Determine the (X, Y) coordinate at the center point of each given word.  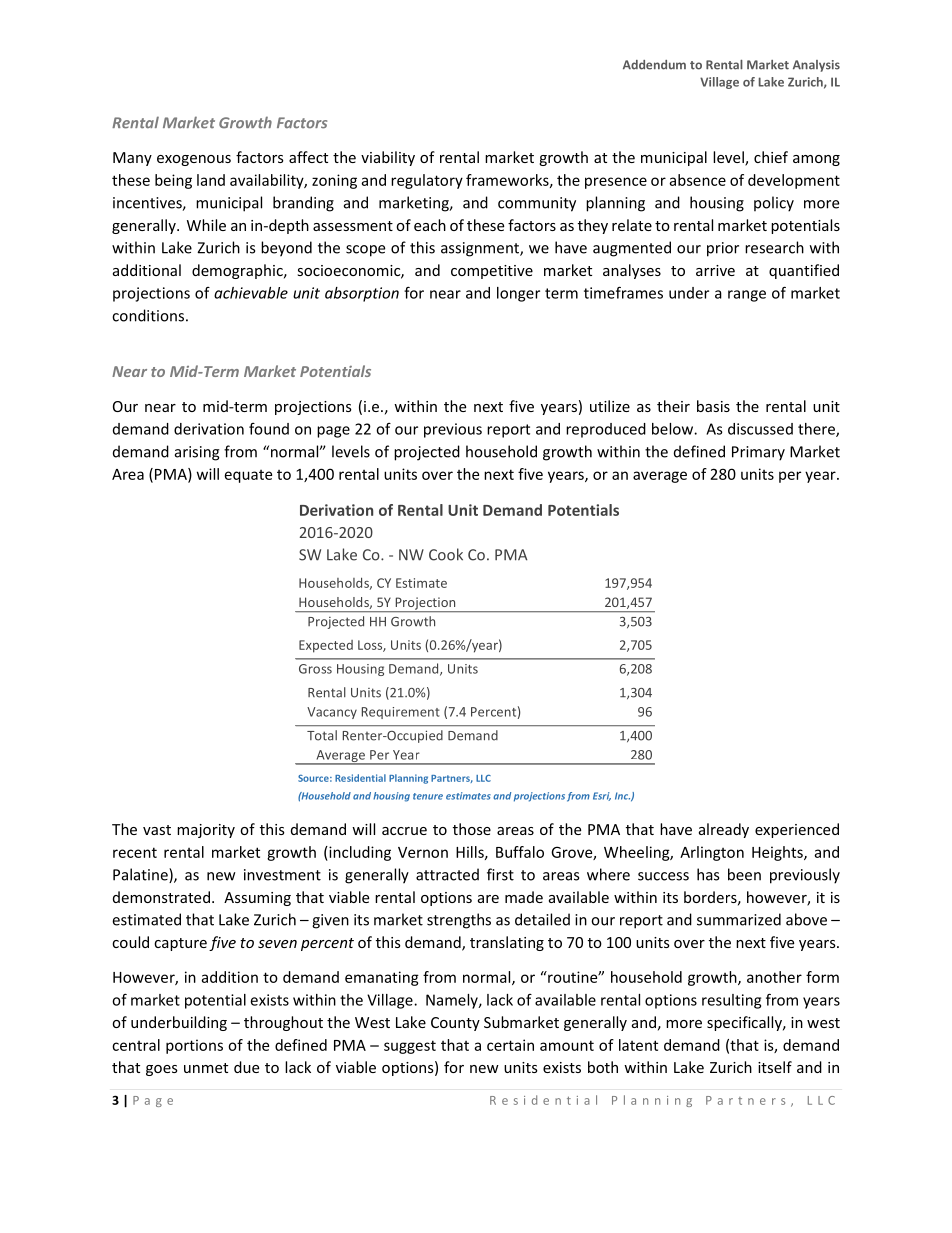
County (455, 1024)
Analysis (816, 66)
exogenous (194, 160)
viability (388, 158)
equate (248, 476)
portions (194, 1046)
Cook (446, 554)
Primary (758, 453)
